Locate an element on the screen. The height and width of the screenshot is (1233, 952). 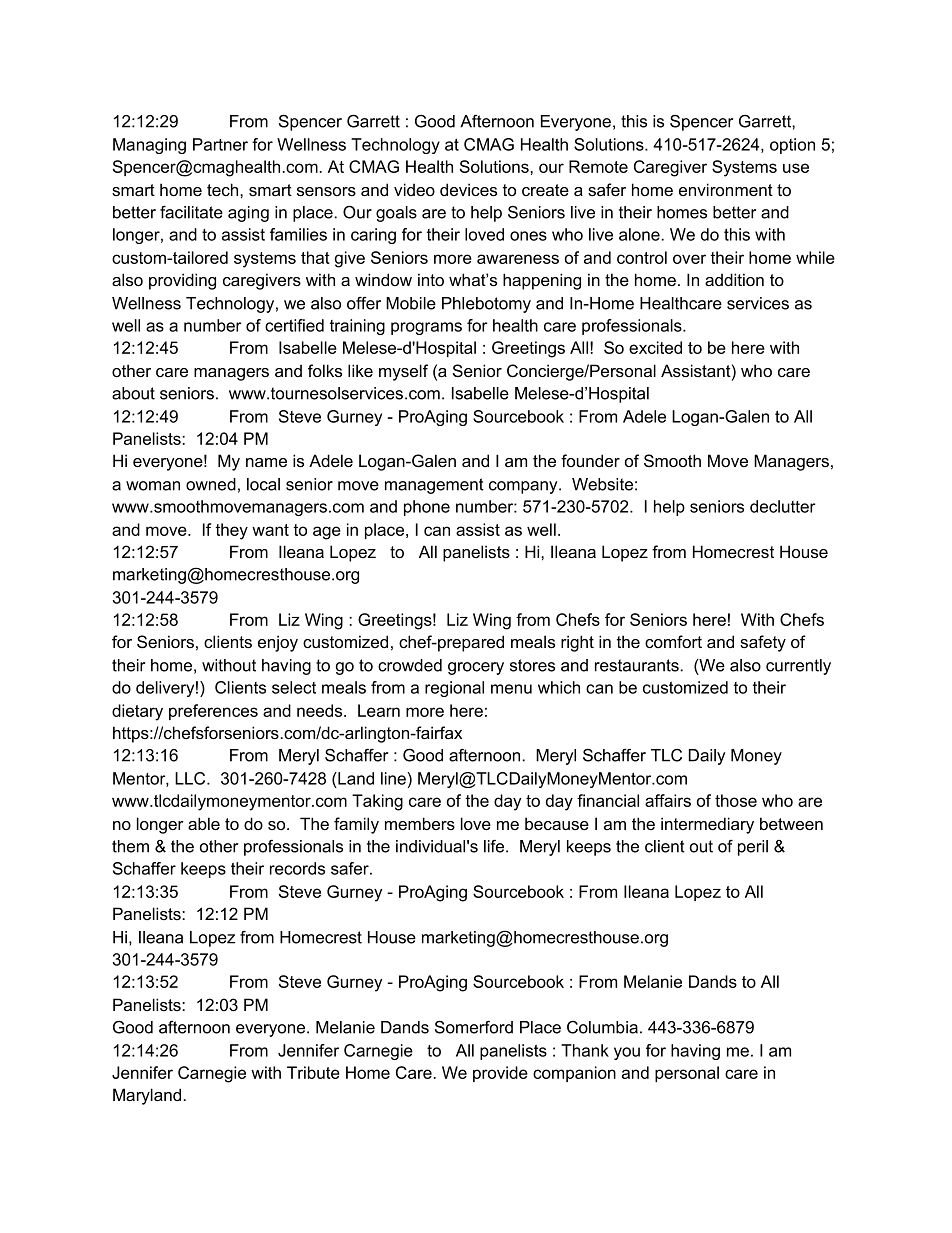
Tribute is located at coordinates (313, 1072).
